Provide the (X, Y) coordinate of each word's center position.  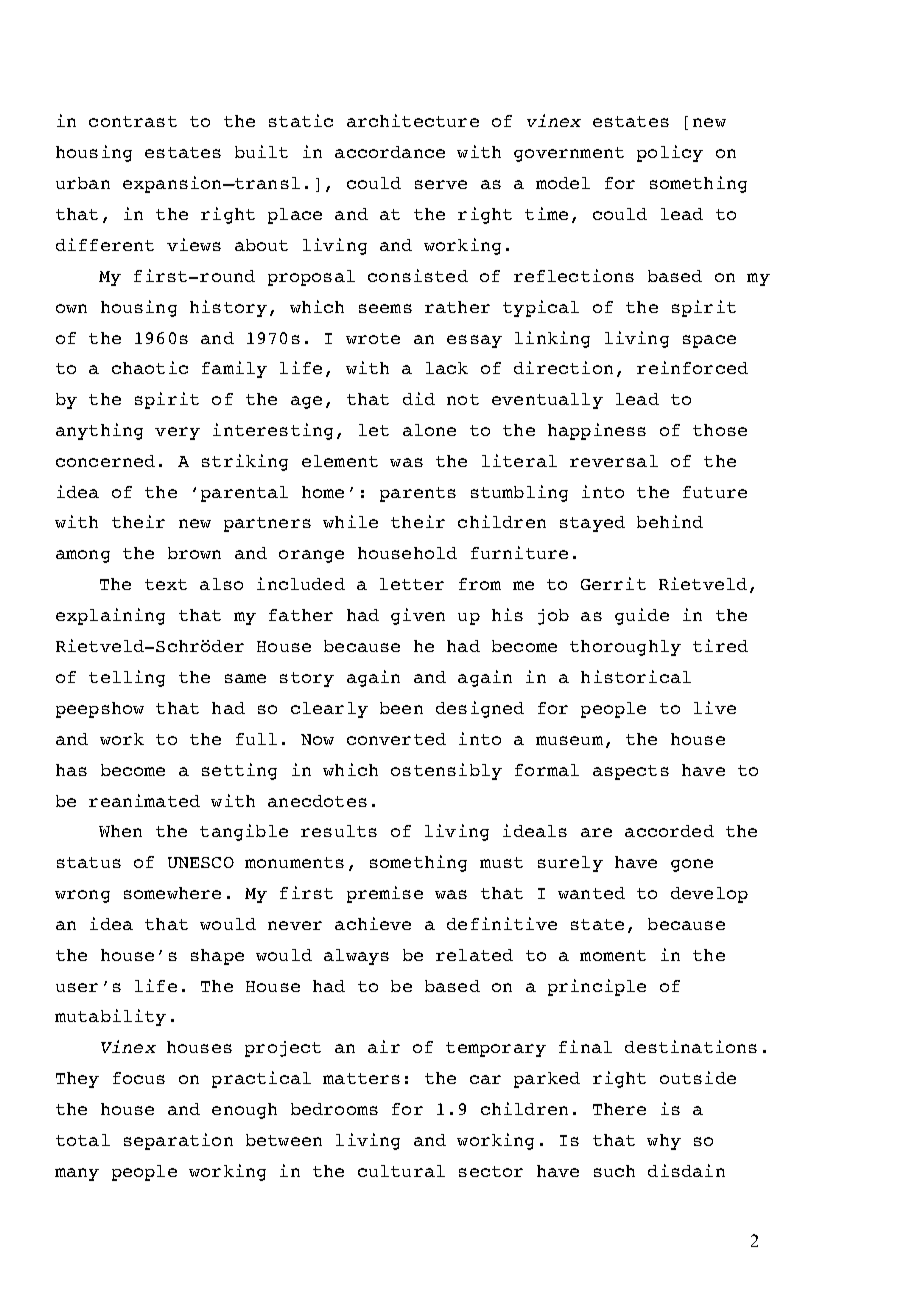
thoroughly (625, 648)
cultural (401, 1171)
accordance (390, 152)
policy (670, 153)
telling (127, 678)
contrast (133, 121)
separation (178, 1141)
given (418, 616)
